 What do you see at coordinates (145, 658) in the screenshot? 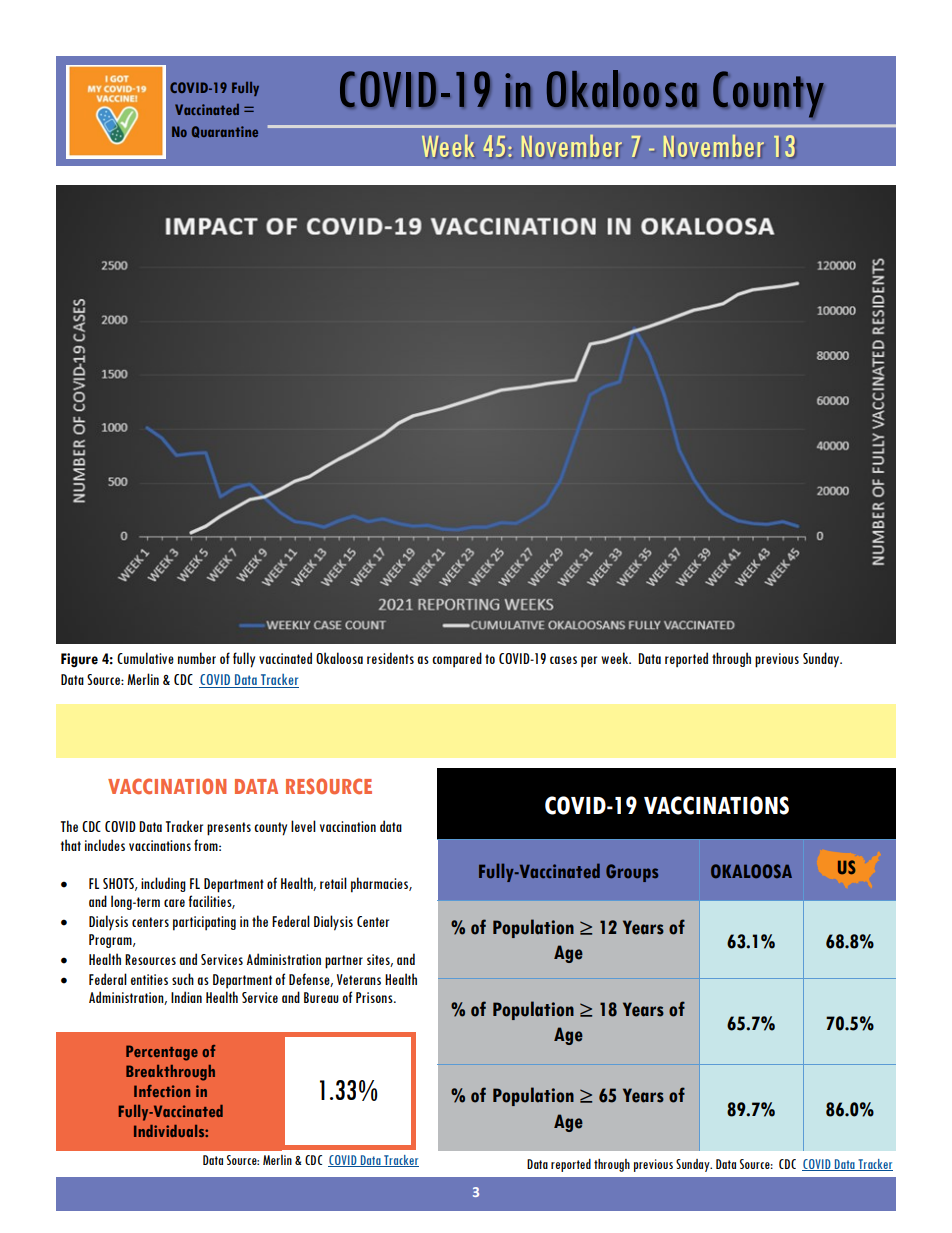
I see `Cumulative` at bounding box center [145, 658].
